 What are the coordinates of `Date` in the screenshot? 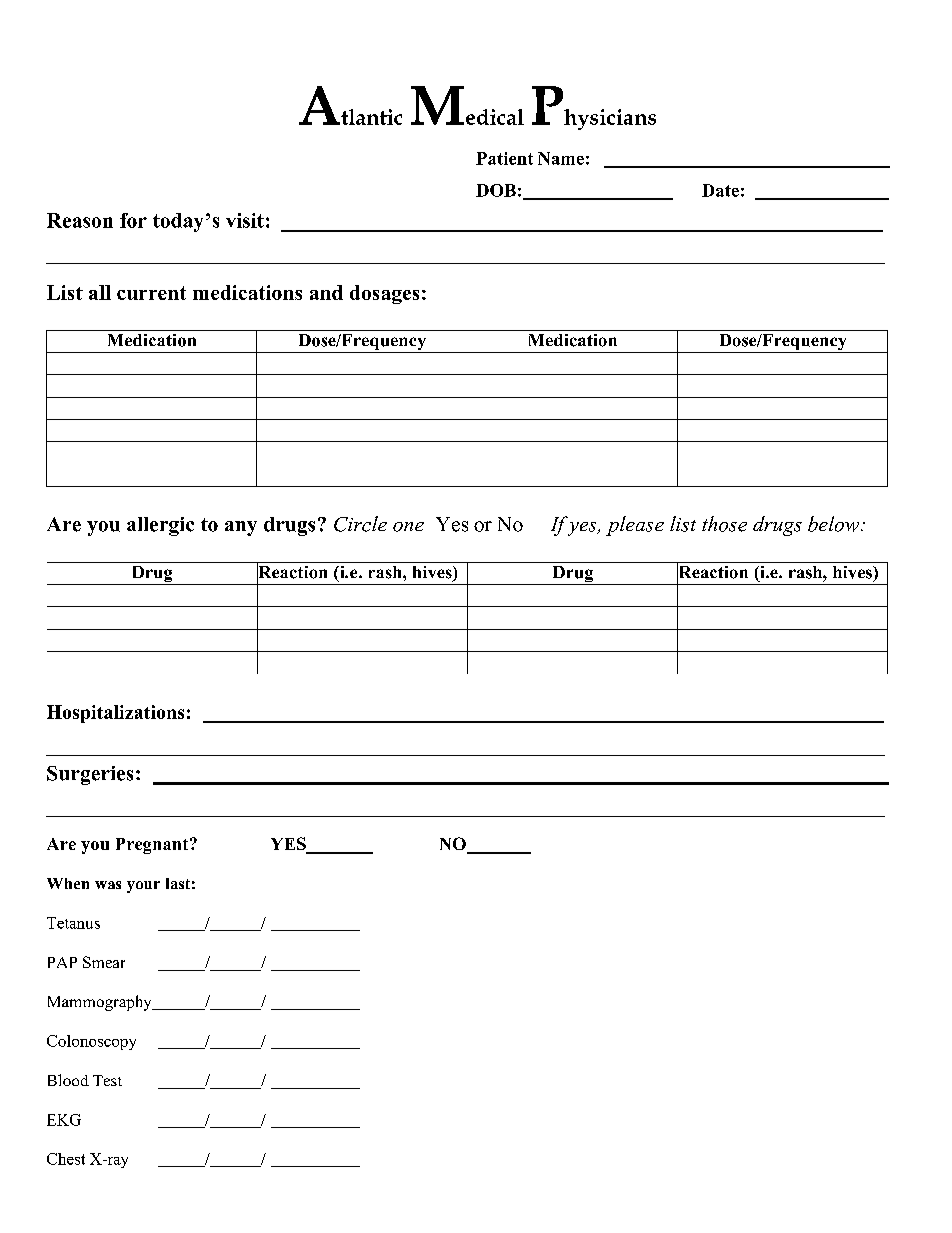 It's located at (720, 190).
